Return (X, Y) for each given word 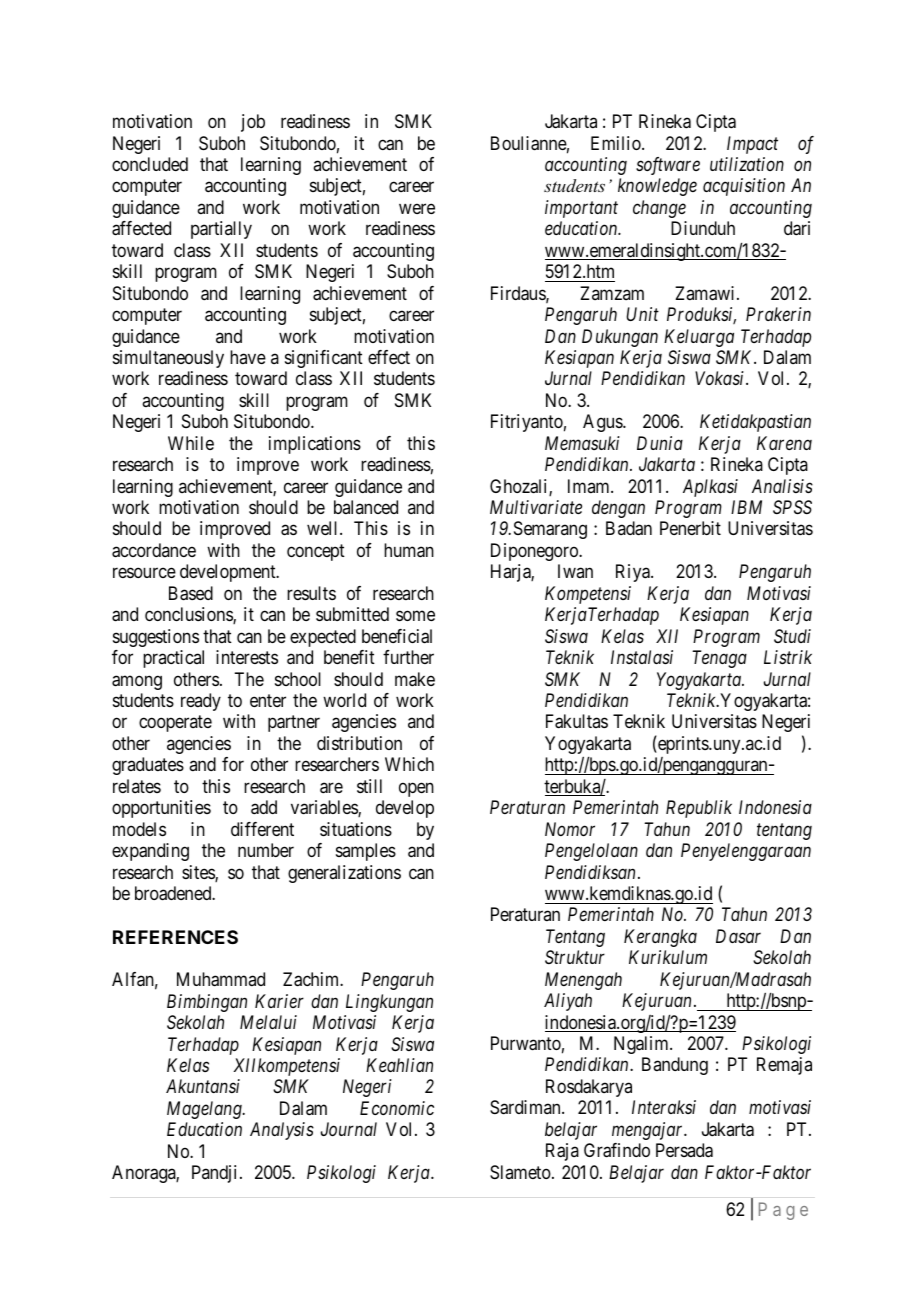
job (253, 123)
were (417, 208)
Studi (792, 636)
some (415, 616)
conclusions (189, 615)
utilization (747, 164)
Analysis (282, 1131)
